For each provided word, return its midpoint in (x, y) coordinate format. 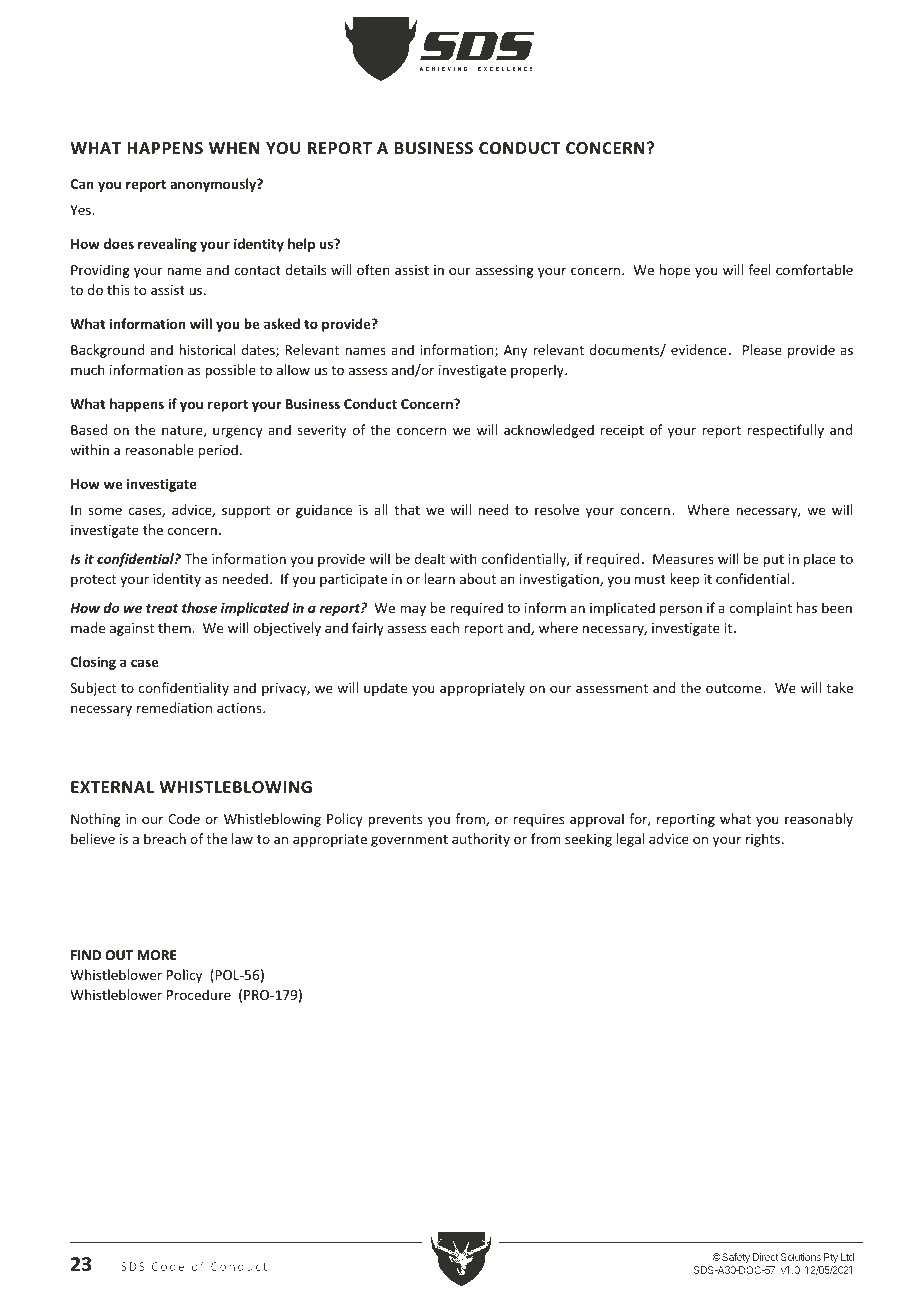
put (773, 561)
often (373, 269)
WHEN (234, 148)
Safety (735, 1258)
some (105, 511)
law (242, 838)
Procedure (199, 994)
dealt (429, 558)
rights (764, 840)
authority (481, 840)
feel (759, 269)
